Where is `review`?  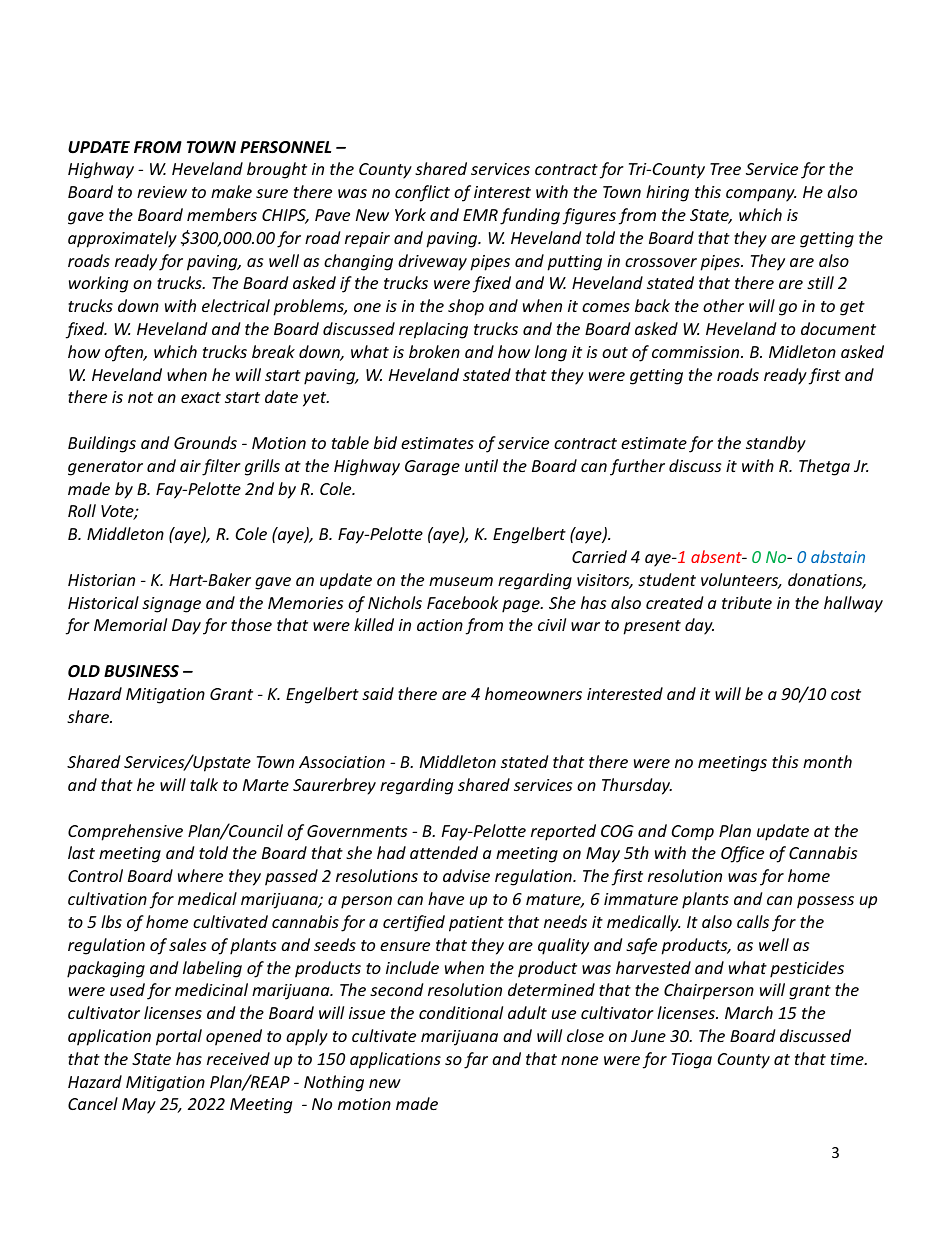 review is located at coordinates (162, 192).
